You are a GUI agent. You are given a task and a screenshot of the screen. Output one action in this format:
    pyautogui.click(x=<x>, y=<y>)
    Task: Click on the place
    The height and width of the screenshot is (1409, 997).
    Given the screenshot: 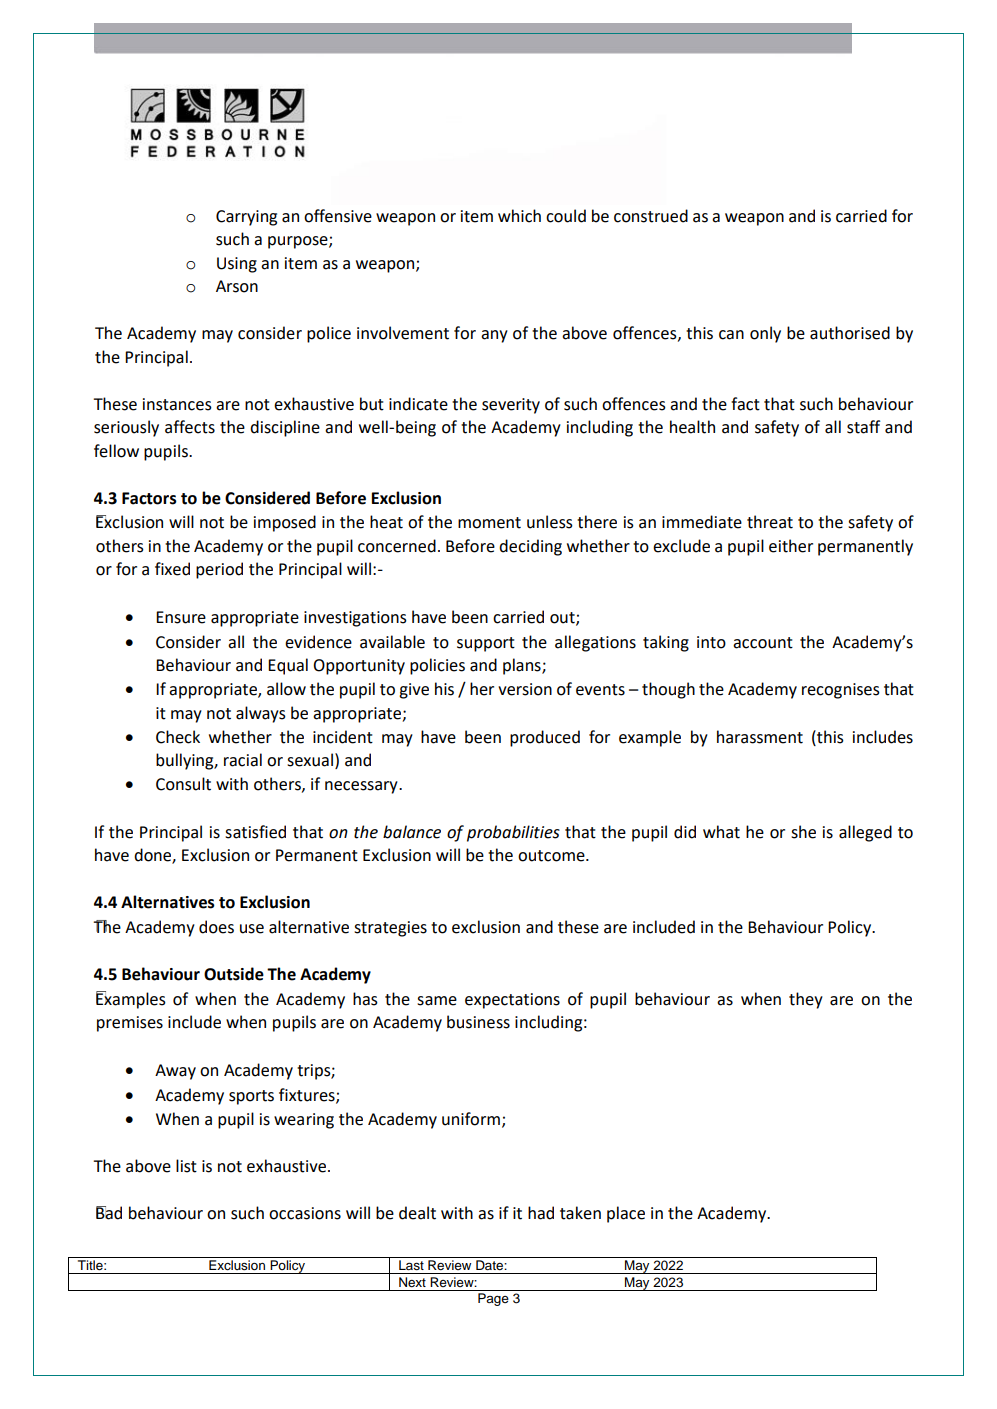 What is the action you would take?
    pyautogui.click(x=626, y=1214)
